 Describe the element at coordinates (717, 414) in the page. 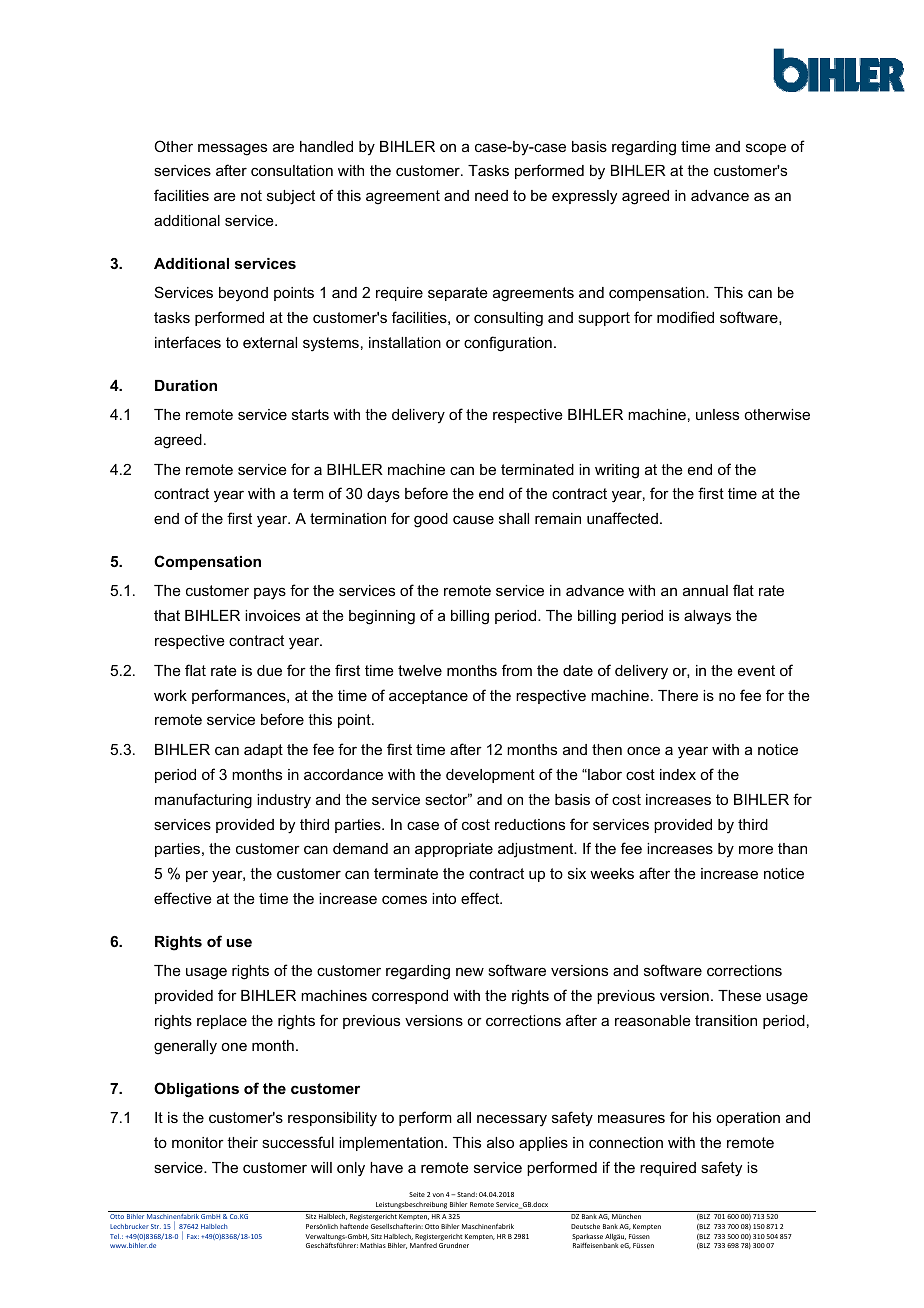

I see `unless` at that location.
